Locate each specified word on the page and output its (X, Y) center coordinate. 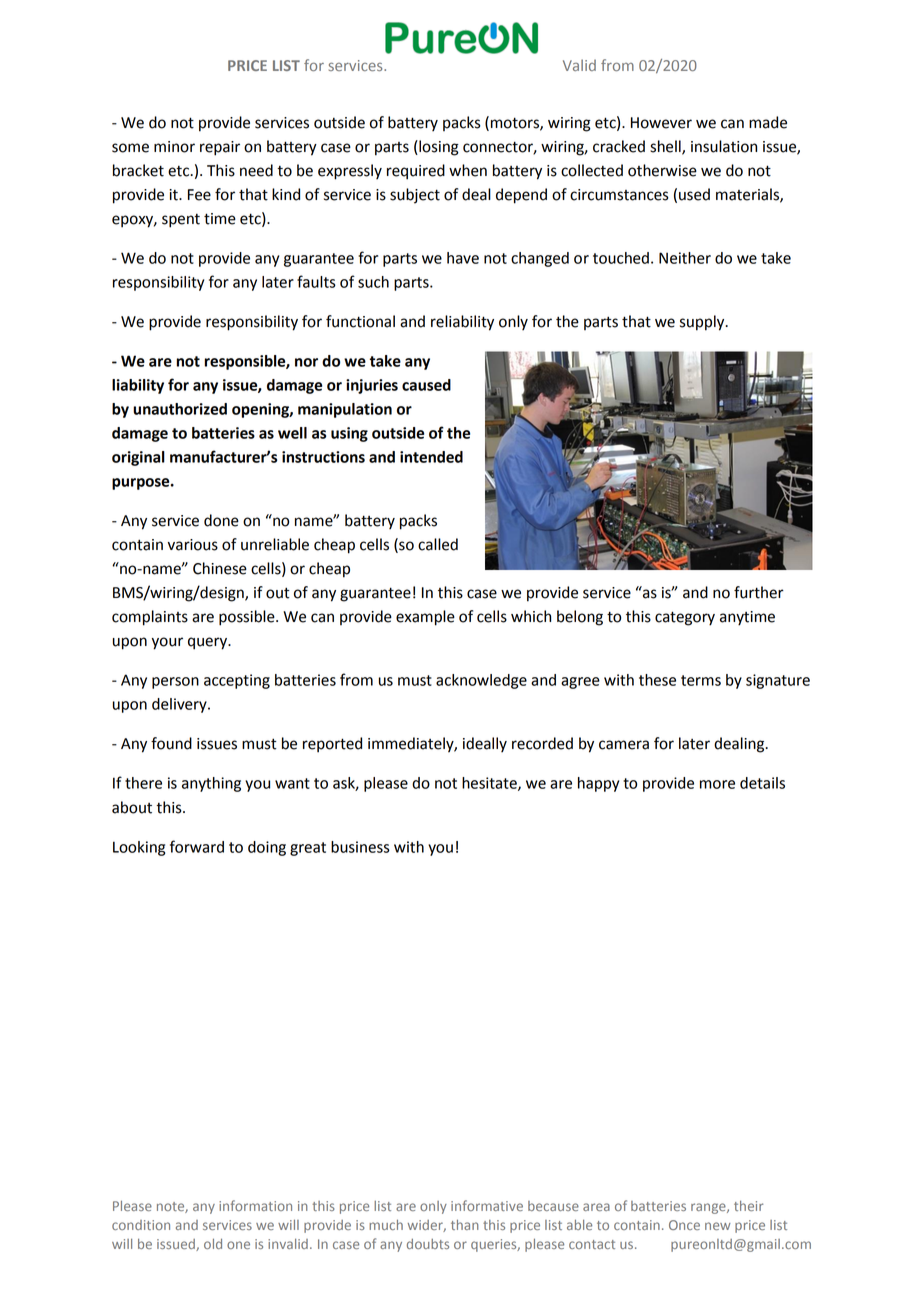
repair (220, 148)
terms (701, 680)
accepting (237, 681)
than (465, 1225)
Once (684, 1225)
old (213, 1244)
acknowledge (481, 681)
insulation (724, 146)
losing (438, 148)
